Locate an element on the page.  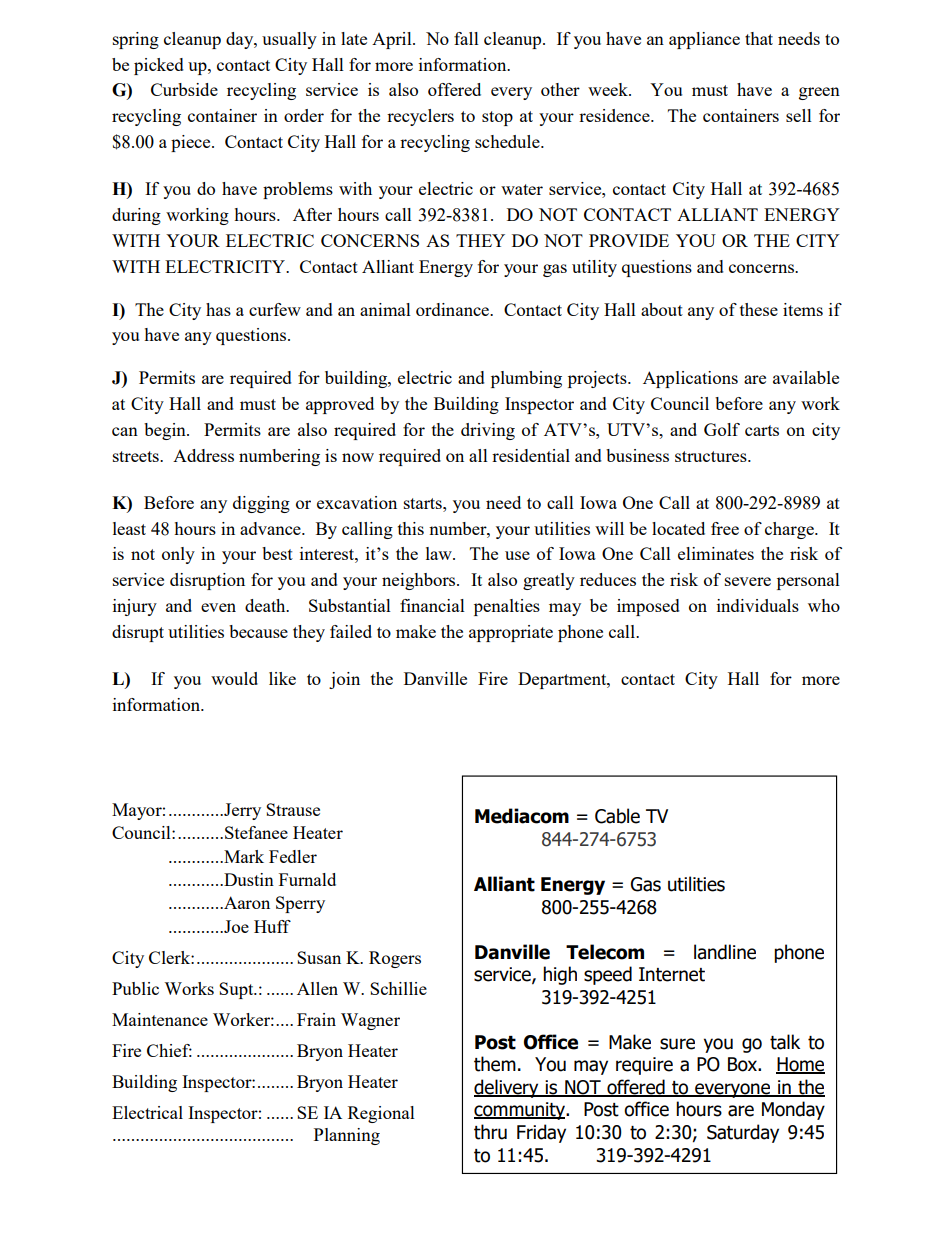
Maintenance is located at coordinates (160, 1019).
